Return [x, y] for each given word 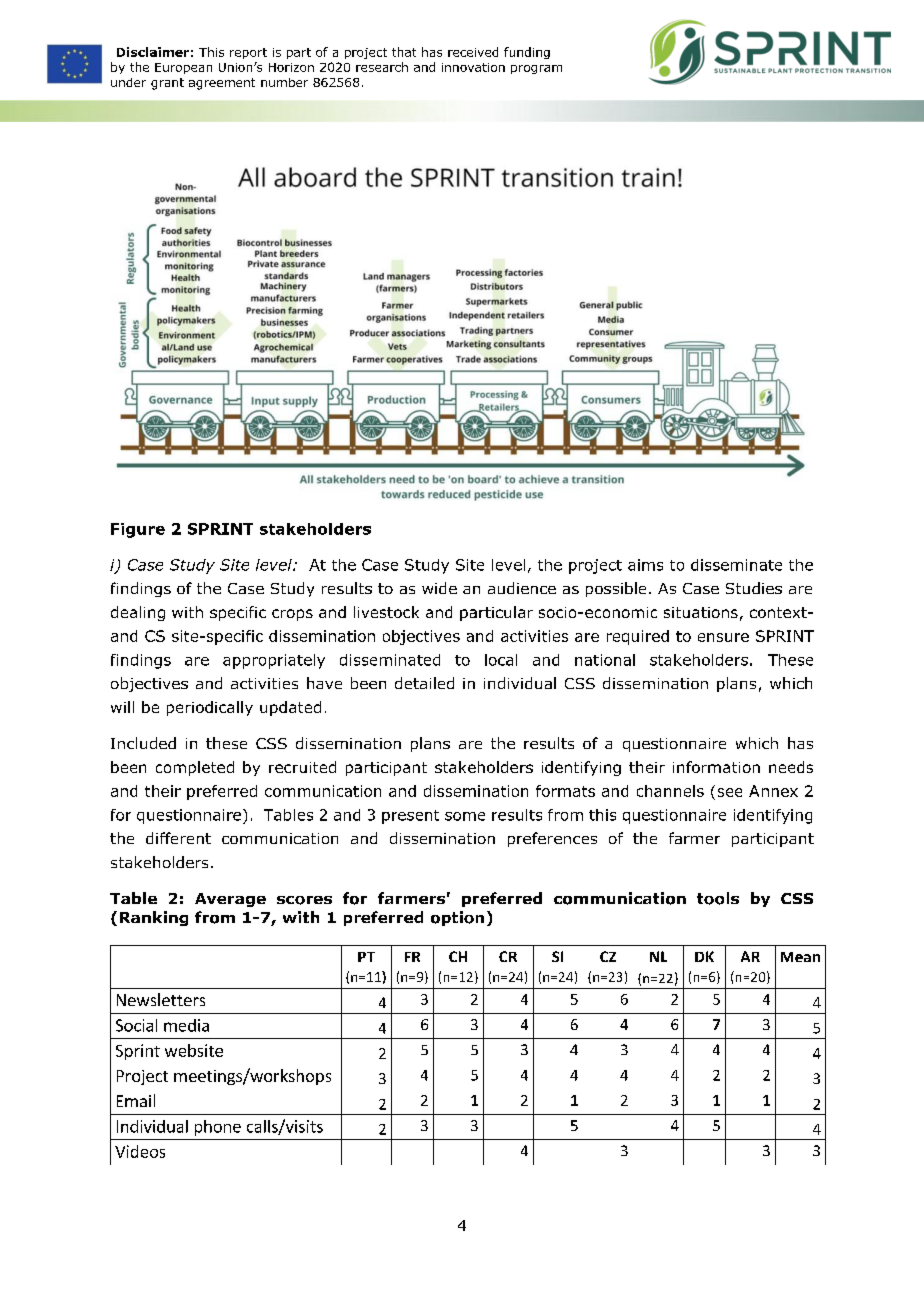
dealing [138, 613]
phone [218, 1128]
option [457, 918]
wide [439, 588]
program [536, 69]
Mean [800, 957]
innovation [473, 67]
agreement [222, 84]
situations [701, 612]
